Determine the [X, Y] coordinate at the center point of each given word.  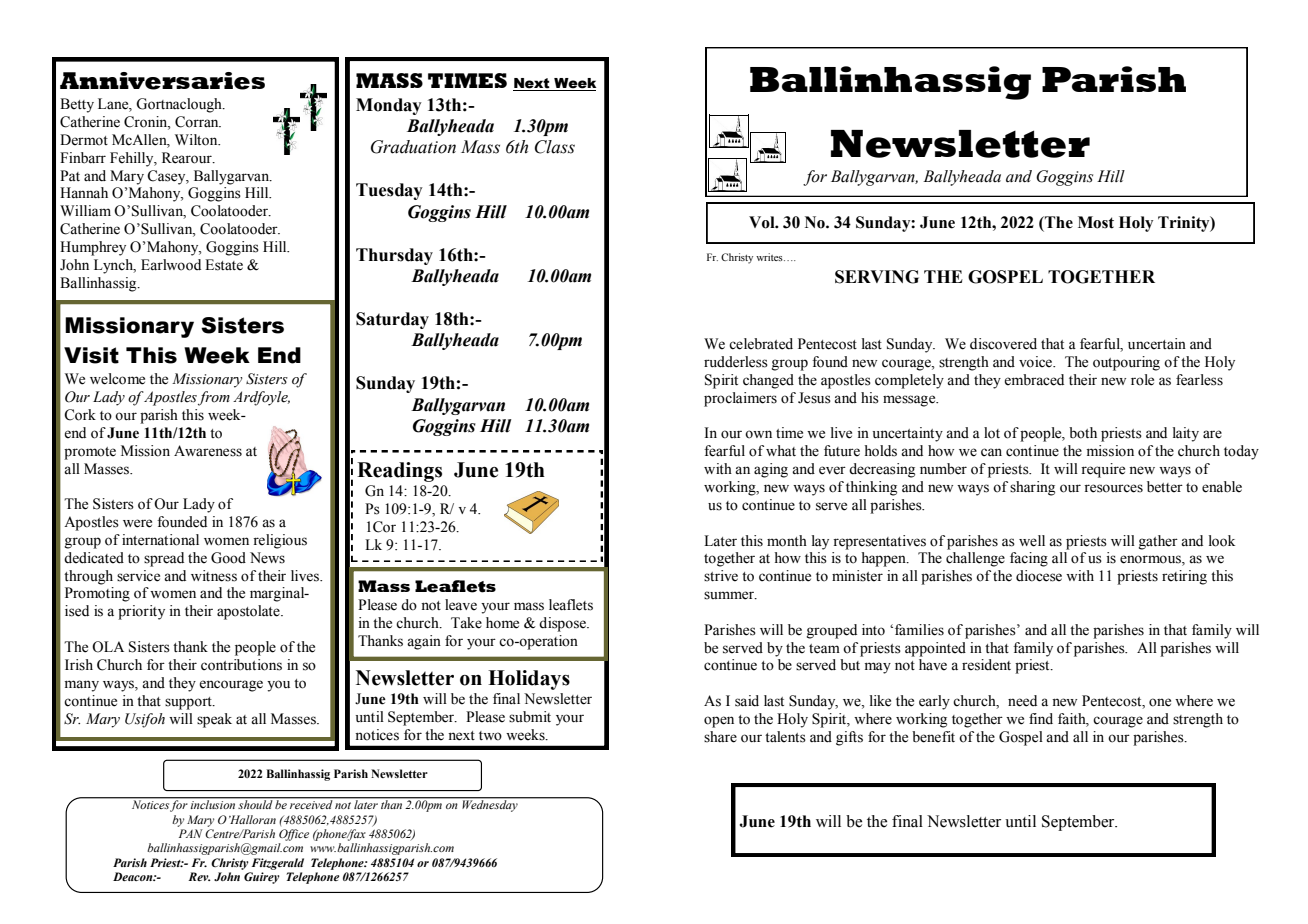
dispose [563, 624]
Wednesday [490, 805]
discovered [1003, 344]
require [1103, 470]
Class [555, 147]
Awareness [208, 451]
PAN [191, 833]
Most [1096, 222]
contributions [241, 665]
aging [771, 470]
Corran [198, 122]
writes [770, 257]
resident [986, 665]
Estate [224, 265]
